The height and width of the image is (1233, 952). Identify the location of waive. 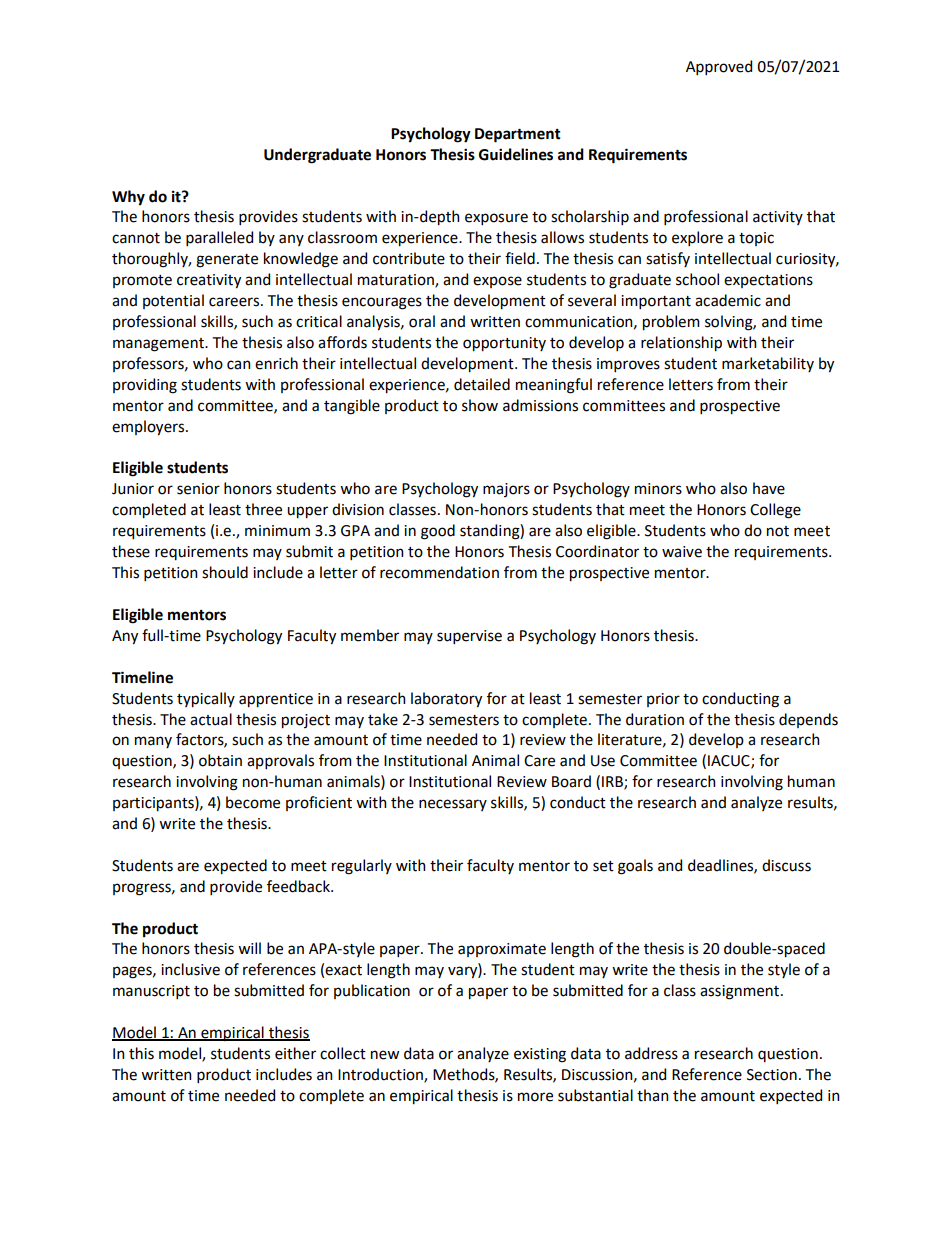
(682, 552).
